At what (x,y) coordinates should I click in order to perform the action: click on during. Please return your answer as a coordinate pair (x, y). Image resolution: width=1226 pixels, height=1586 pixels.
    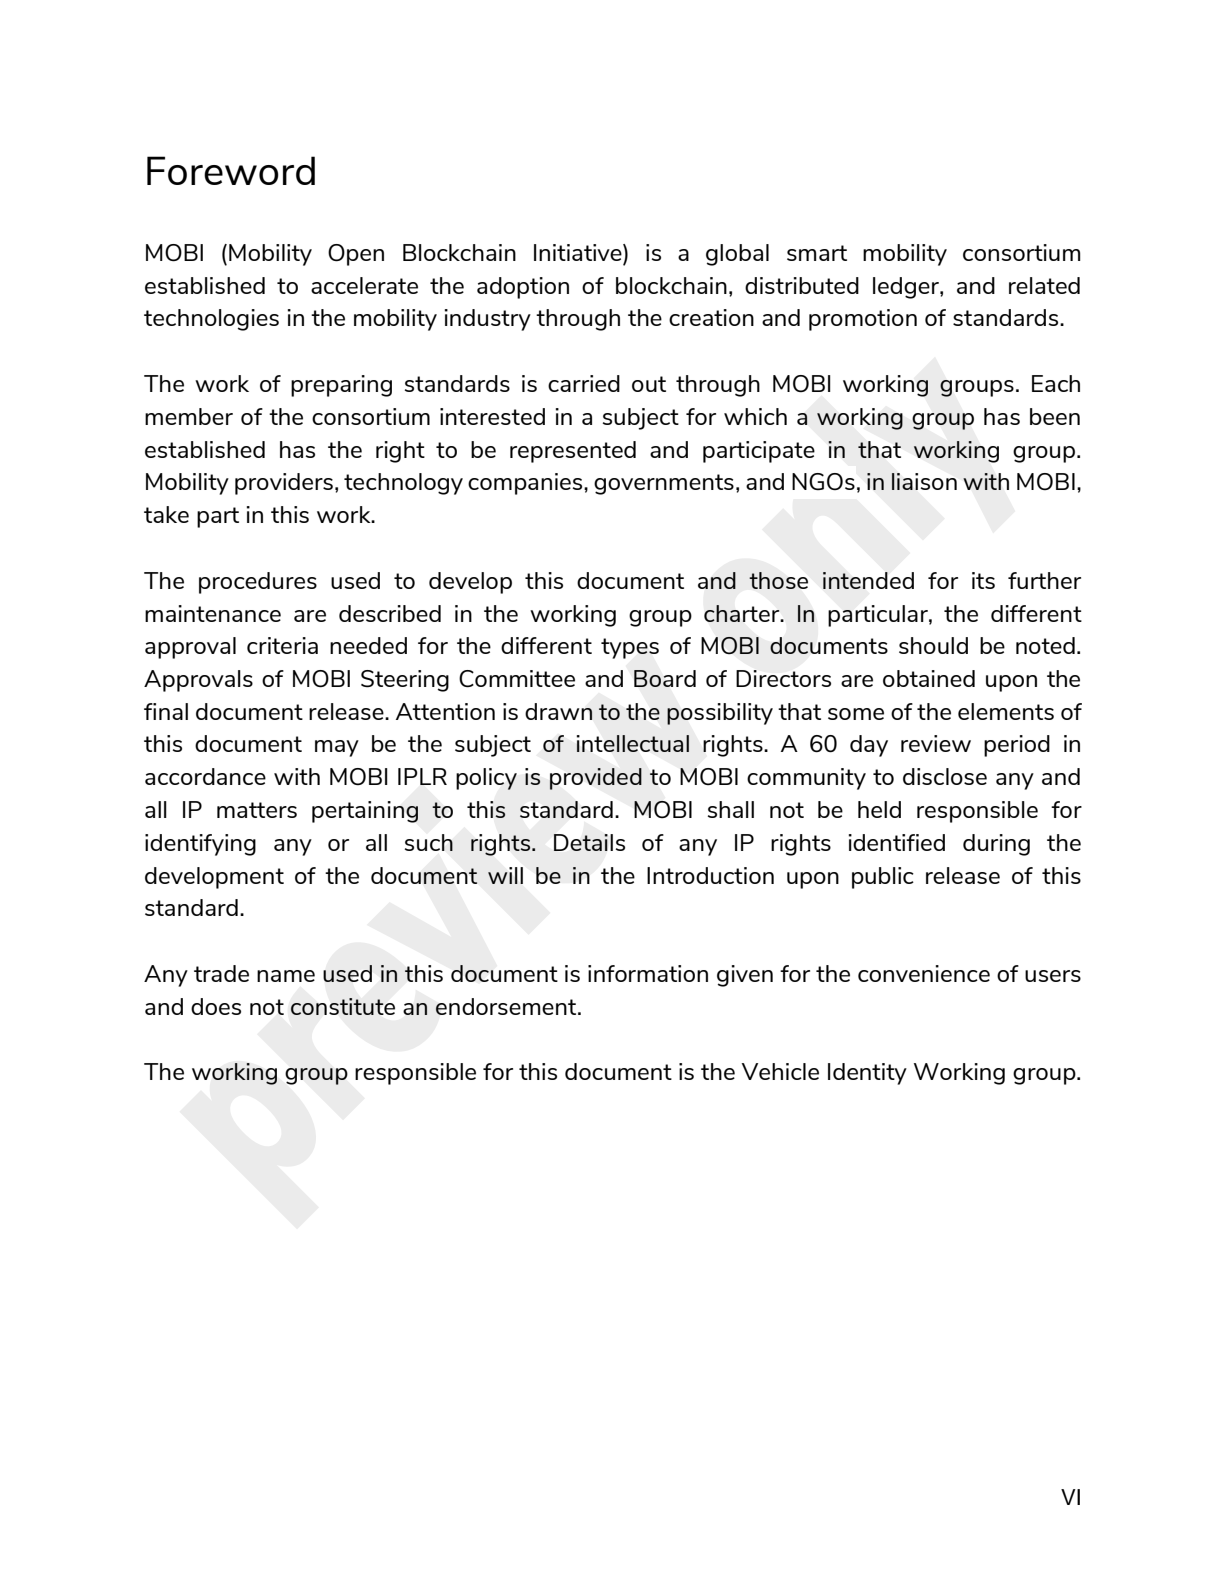
    Looking at the image, I should click on (996, 845).
